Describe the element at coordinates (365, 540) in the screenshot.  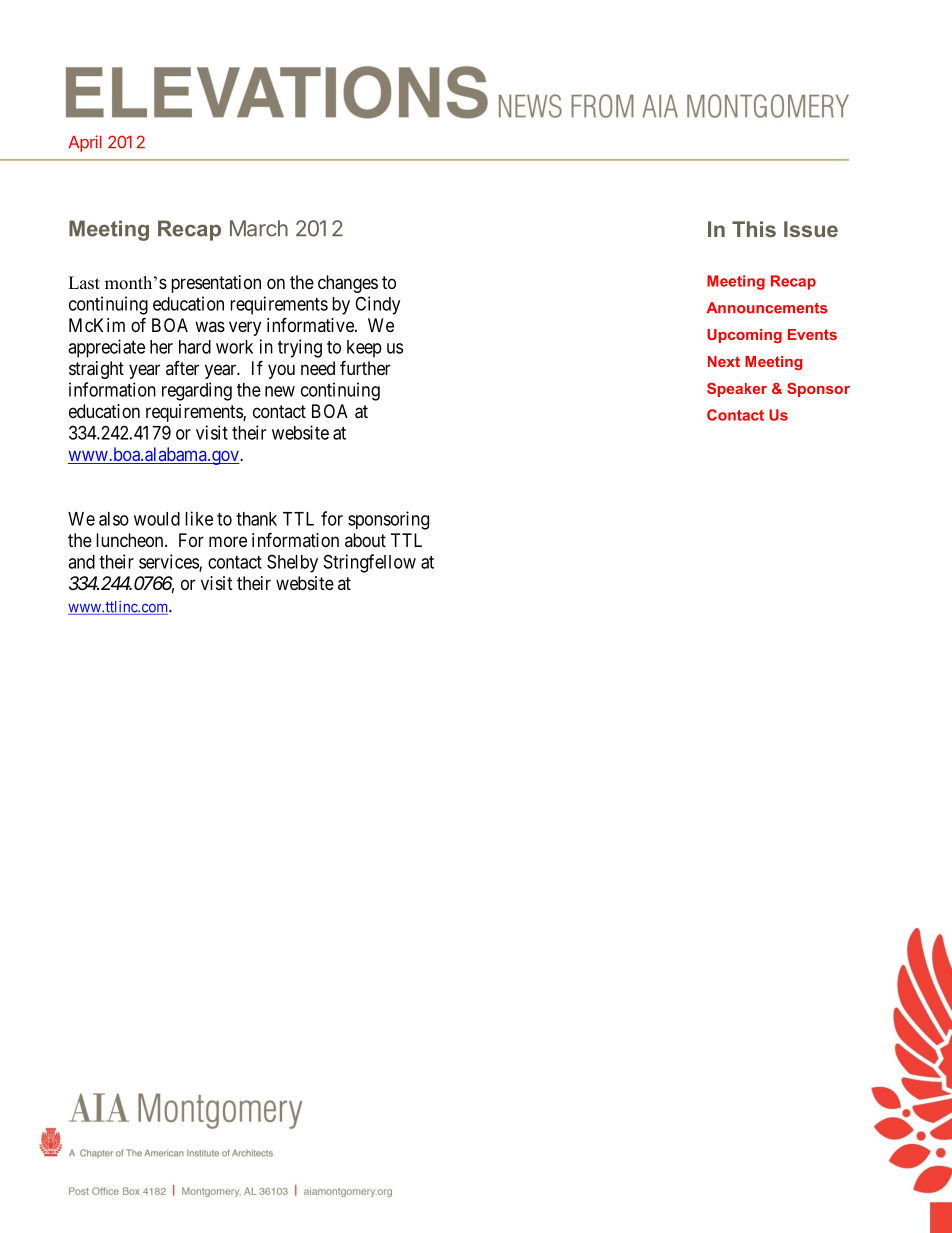
I see `about` at that location.
